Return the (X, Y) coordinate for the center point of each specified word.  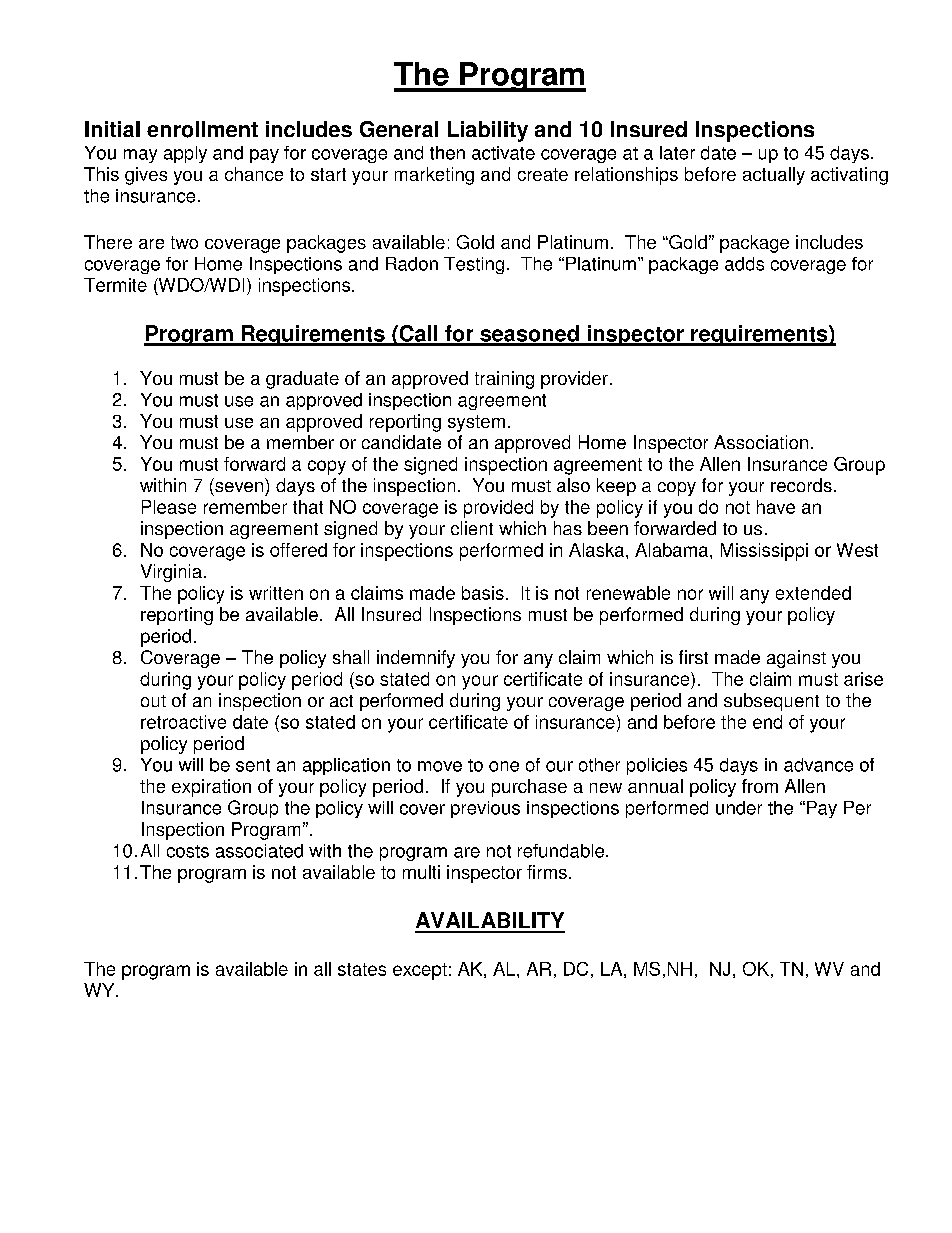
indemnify (416, 659)
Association (761, 442)
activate (503, 153)
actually (774, 176)
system (476, 423)
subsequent (771, 702)
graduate (302, 380)
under (739, 808)
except (420, 971)
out (153, 701)
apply (185, 154)
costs (188, 851)
